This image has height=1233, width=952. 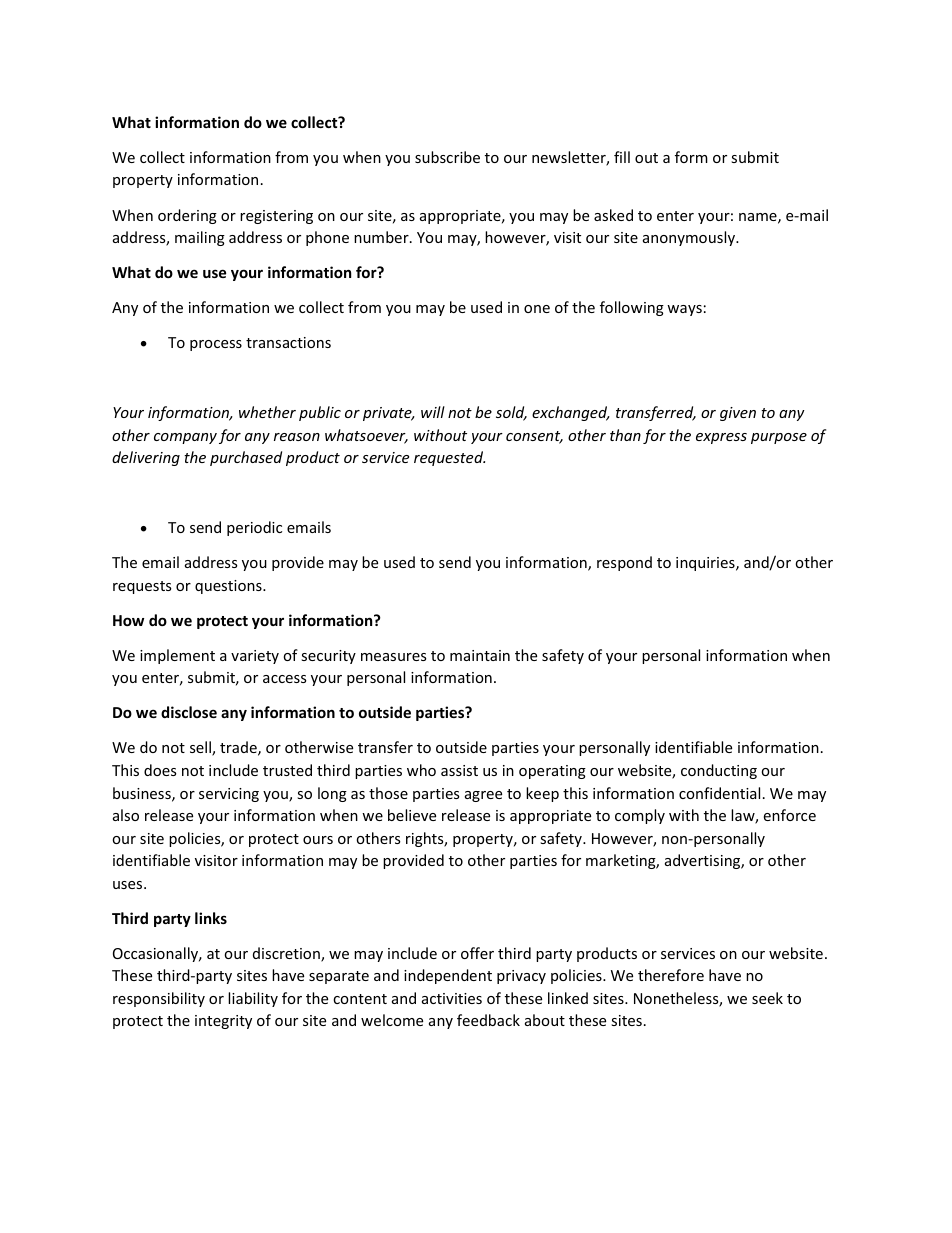 I want to click on activities, so click(x=452, y=998).
